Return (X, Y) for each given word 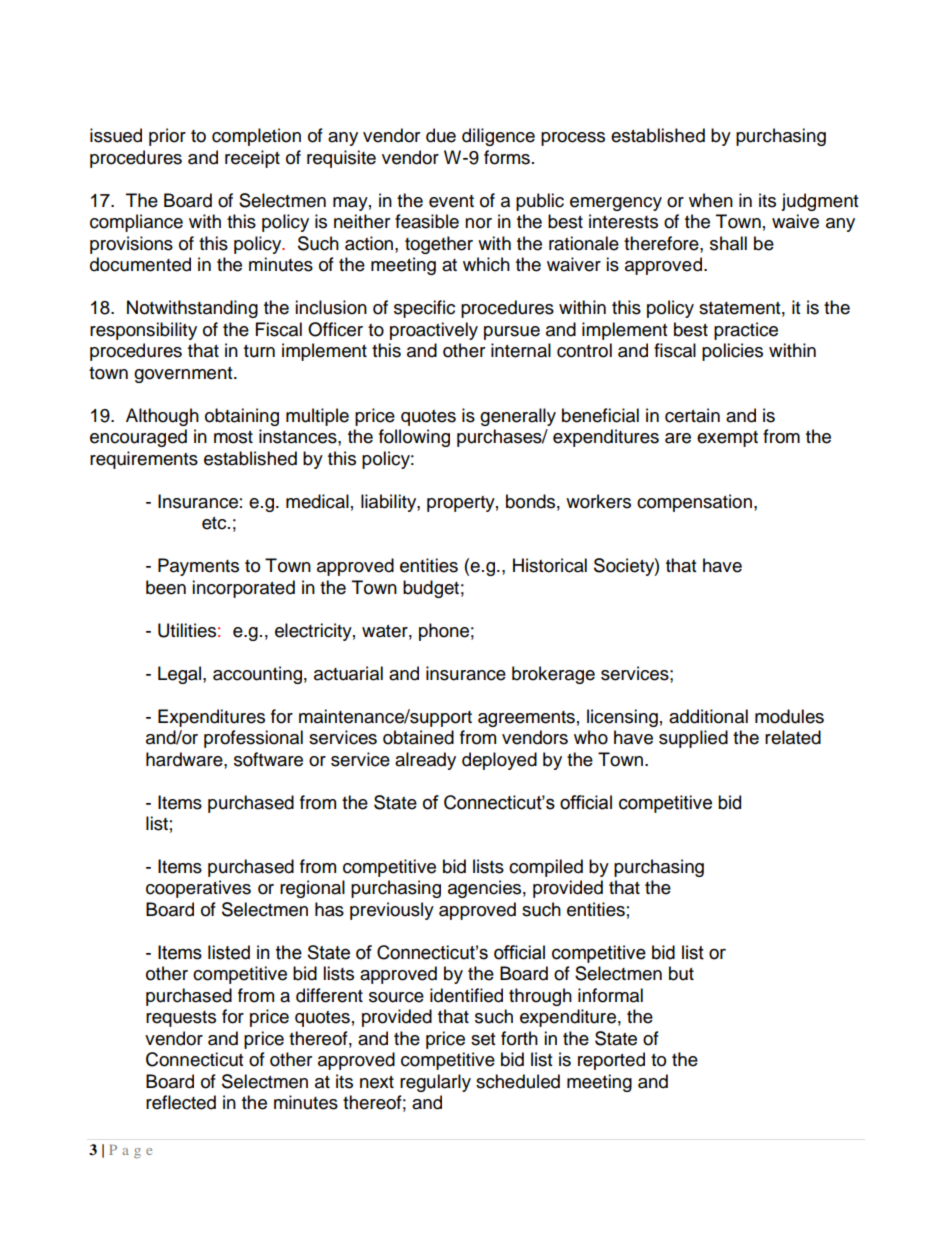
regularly (435, 1083)
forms (507, 157)
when (711, 200)
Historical (550, 565)
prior (167, 137)
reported (611, 1061)
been (166, 587)
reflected (181, 1102)
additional (708, 716)
